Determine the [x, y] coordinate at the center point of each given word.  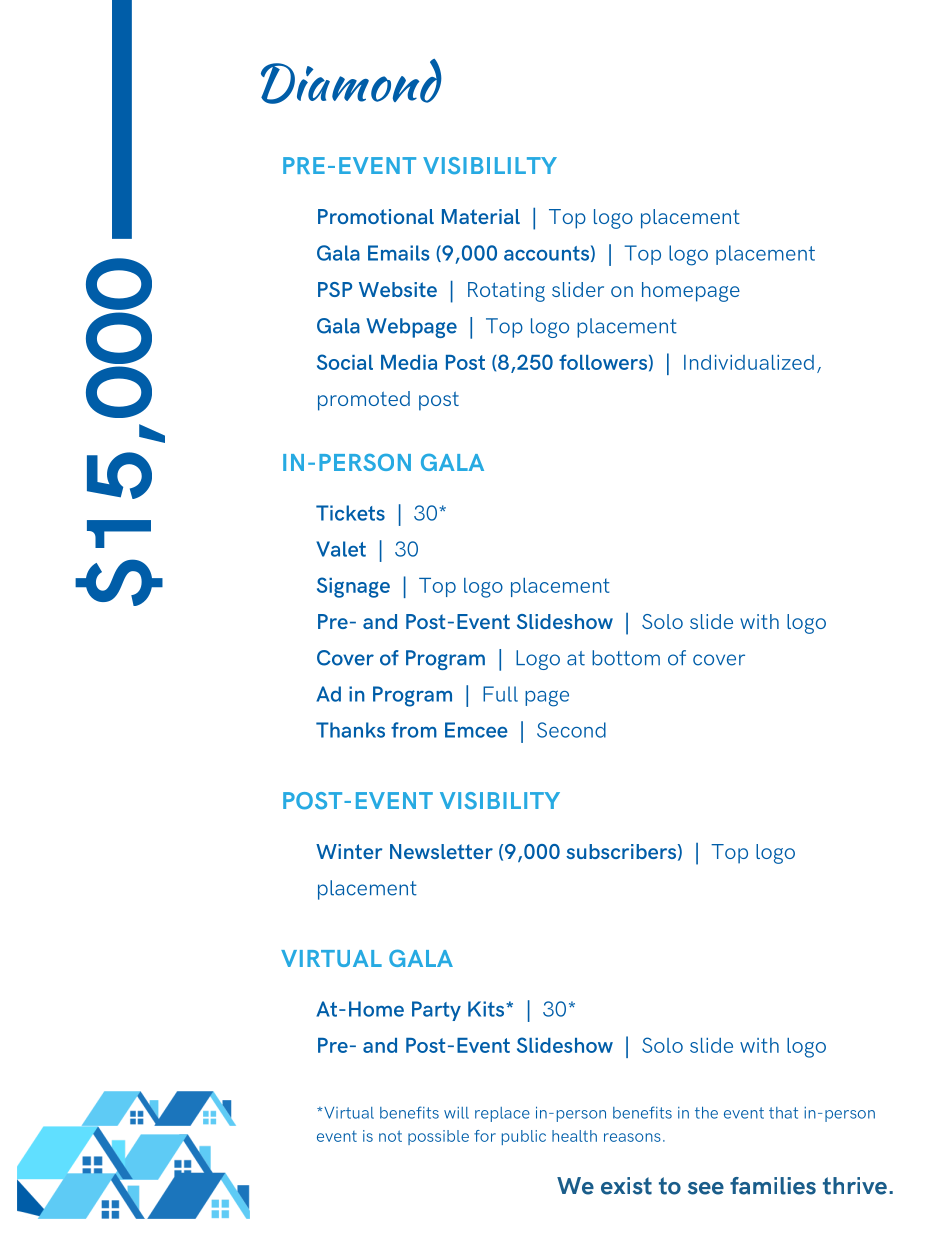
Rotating [506, 292]
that [783, 1113]
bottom [626, 658]
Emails [399, 253]
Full [500, 694]
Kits [487, 1009]
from [414, 730]
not [390, 1136]
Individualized [749, 362]
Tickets [350, 513]
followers [603, 362]
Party [436, 1011]
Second [571, 730]
